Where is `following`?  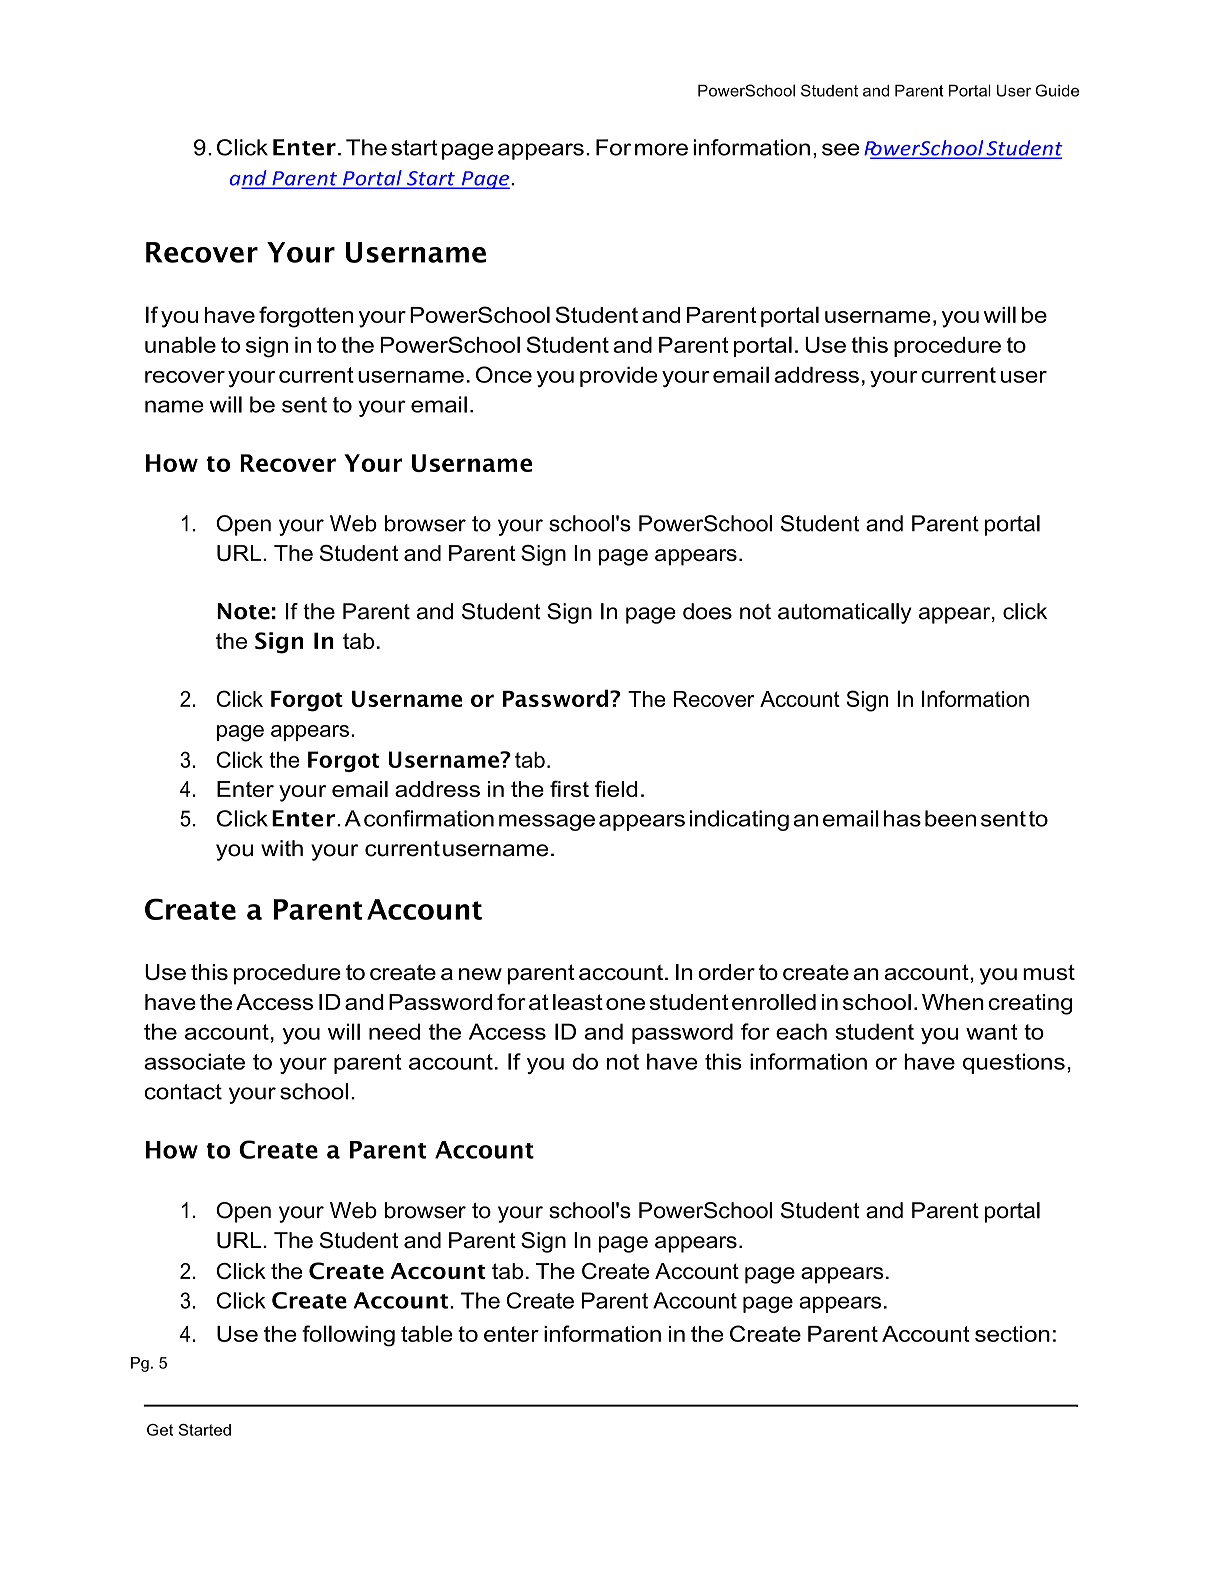 following is located at coordinates (348, 1336).
